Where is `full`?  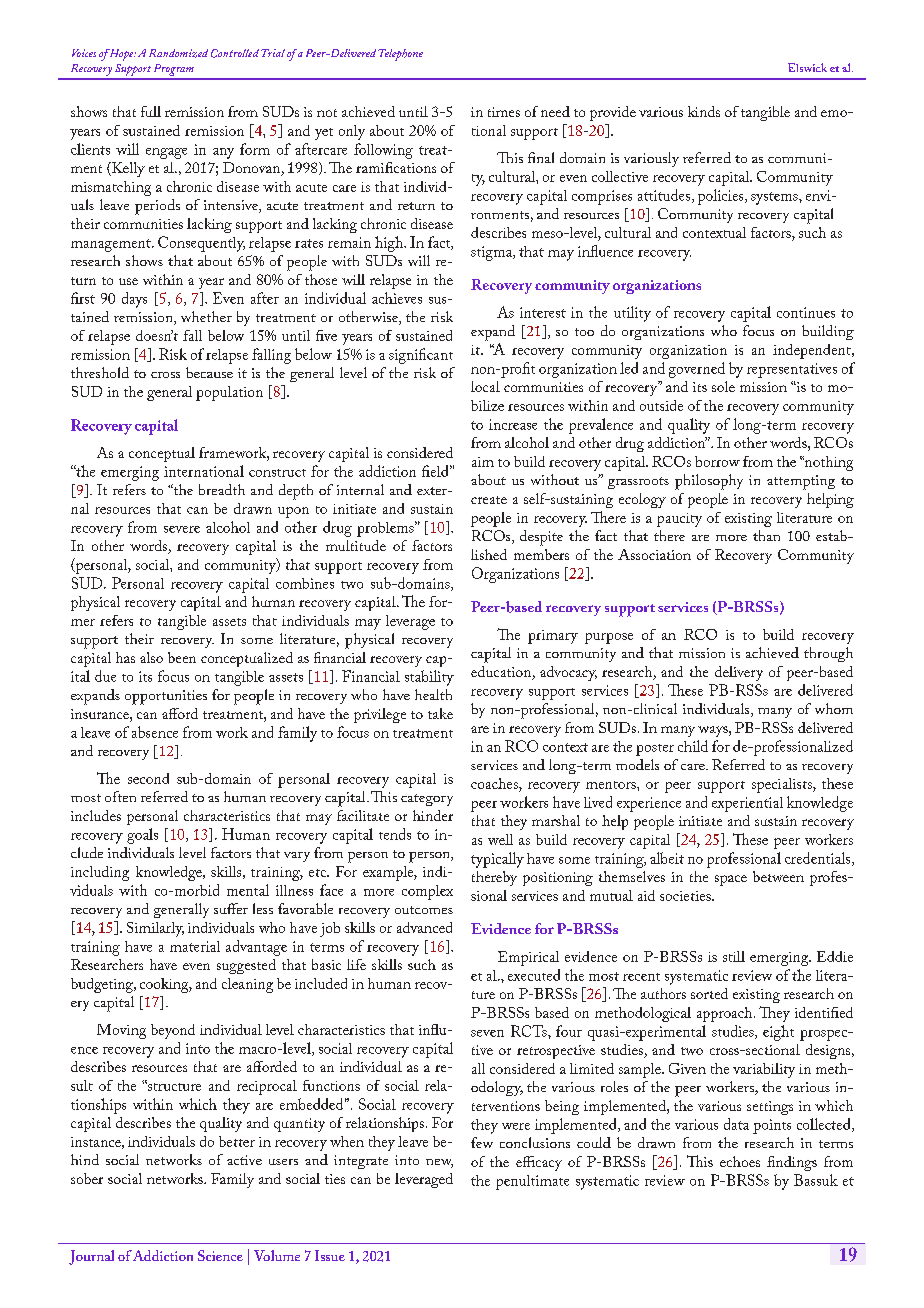 full is located at coordinates (151, 111).
